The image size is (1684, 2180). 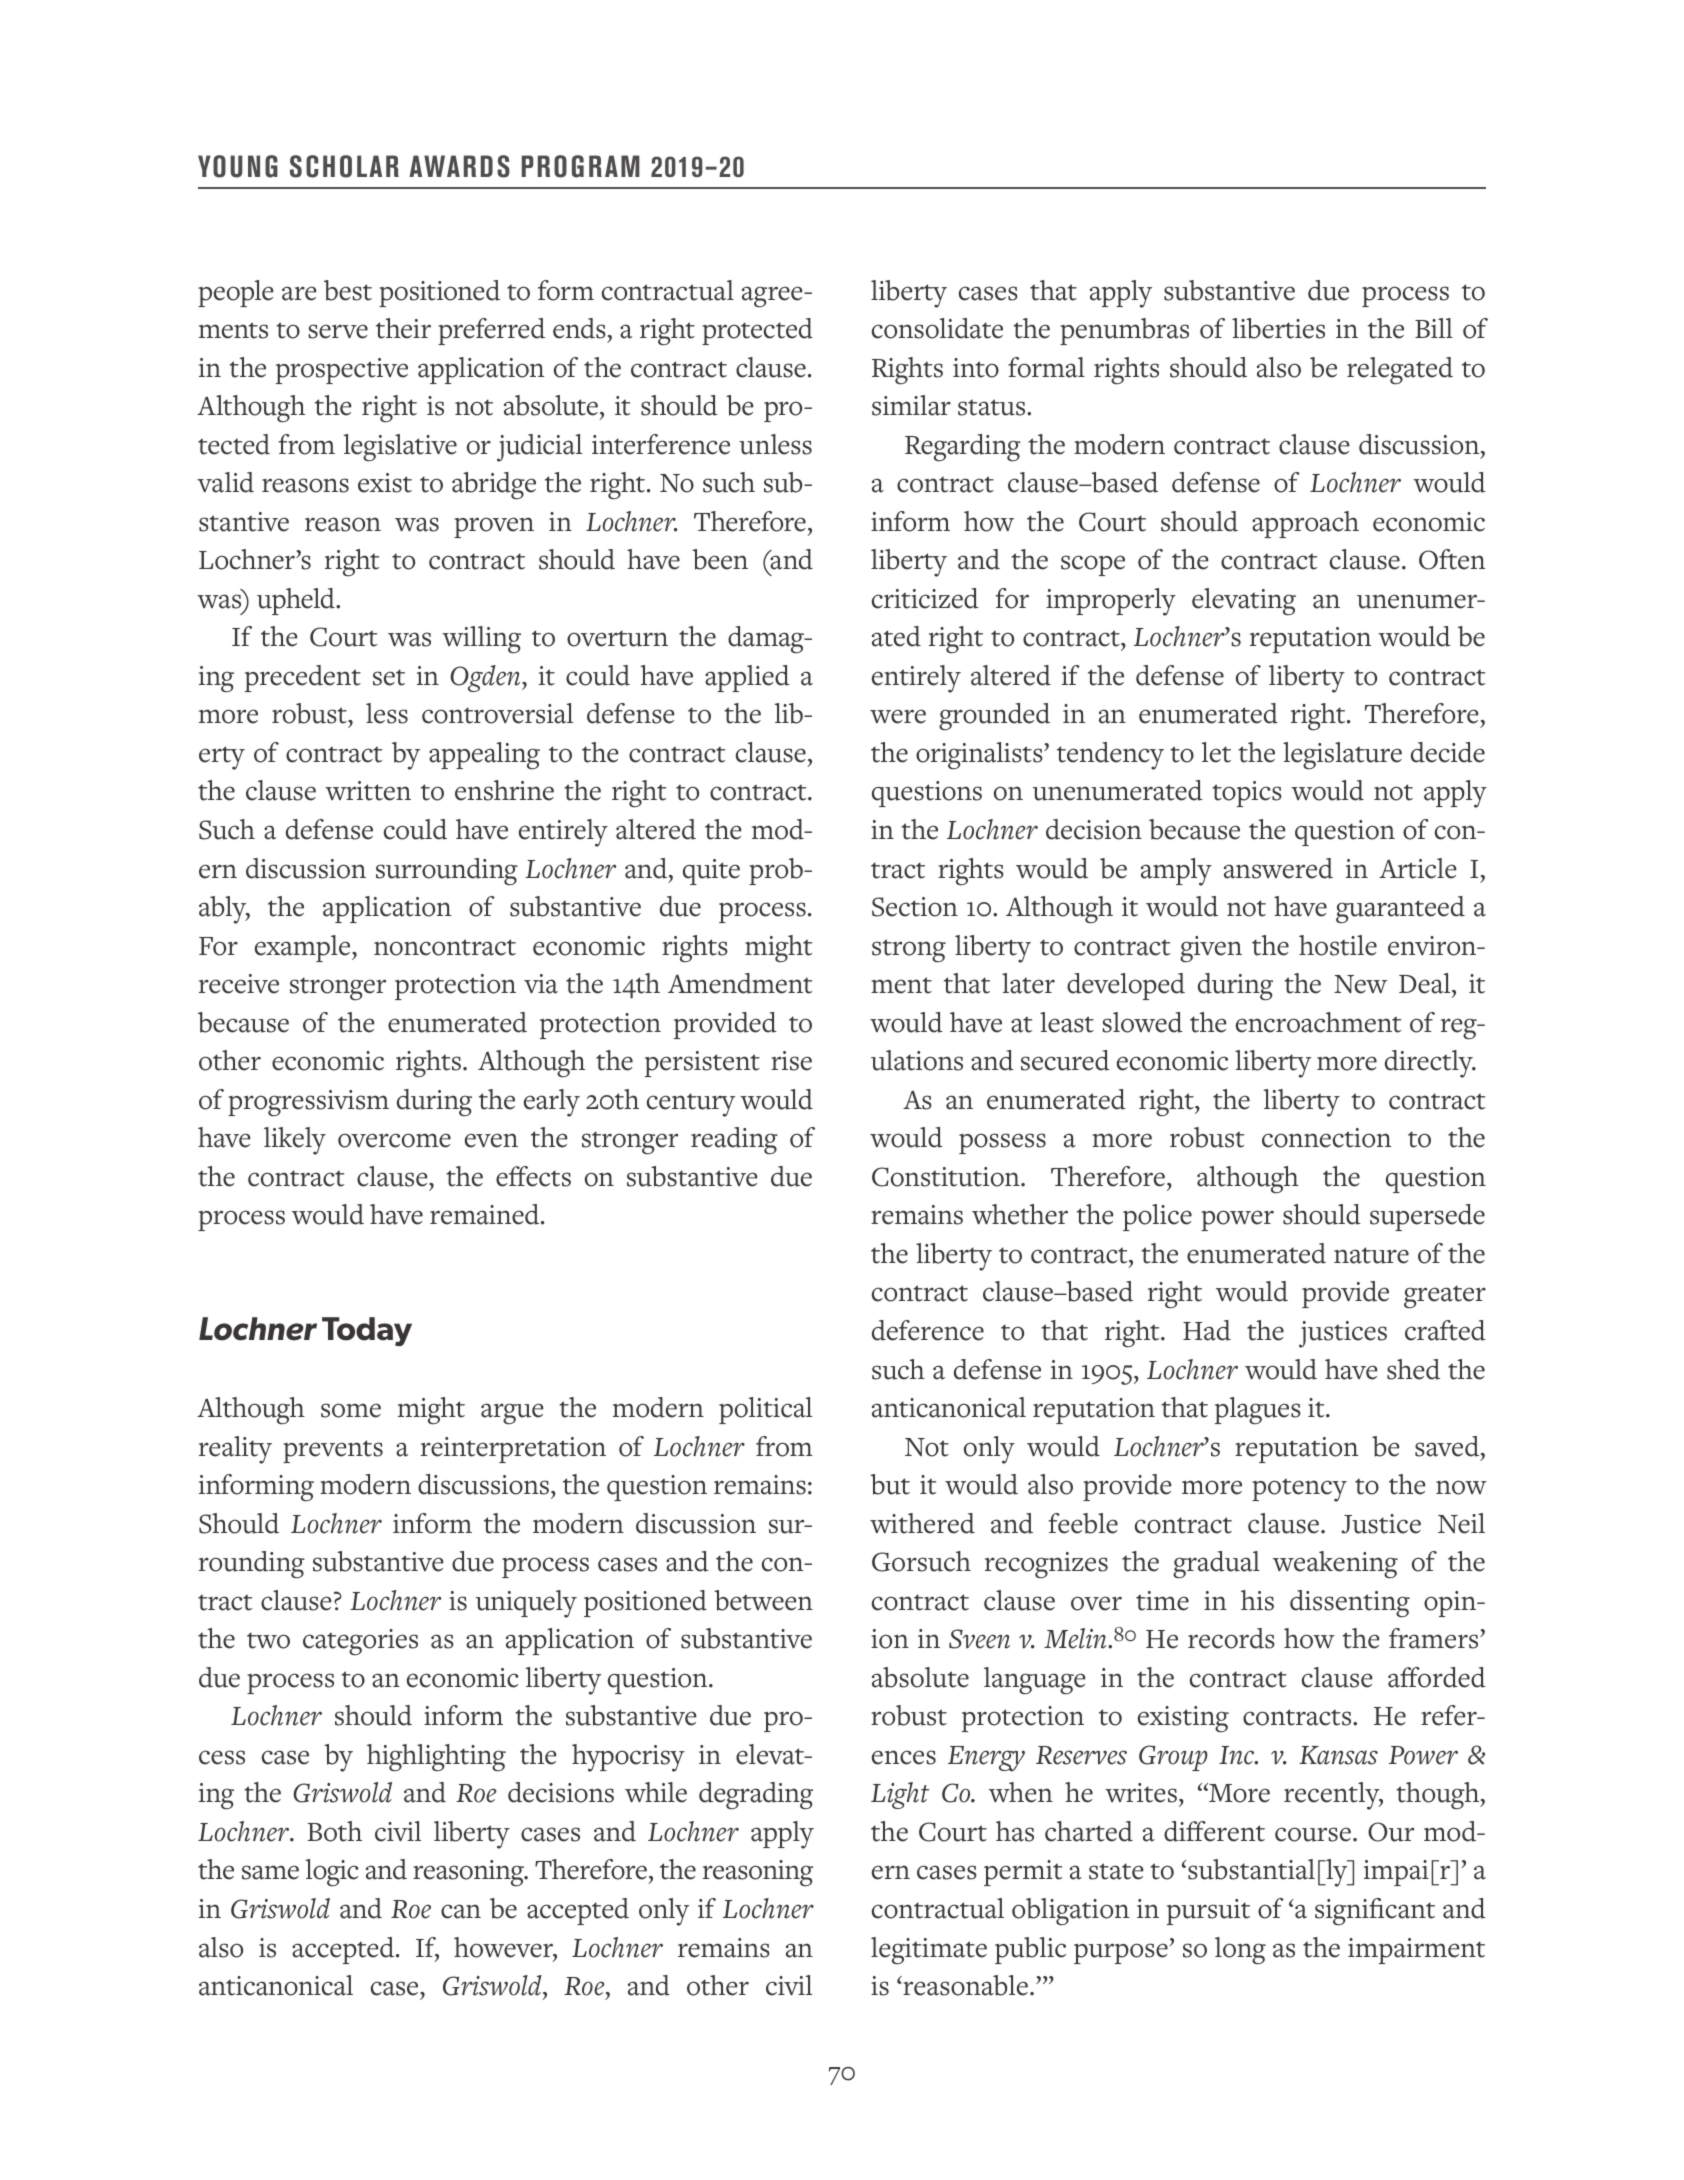 What do you see at coordinates (344, 166) in the screenshot?
I see `SCHOLAR` at bounding box center [344, 166].
